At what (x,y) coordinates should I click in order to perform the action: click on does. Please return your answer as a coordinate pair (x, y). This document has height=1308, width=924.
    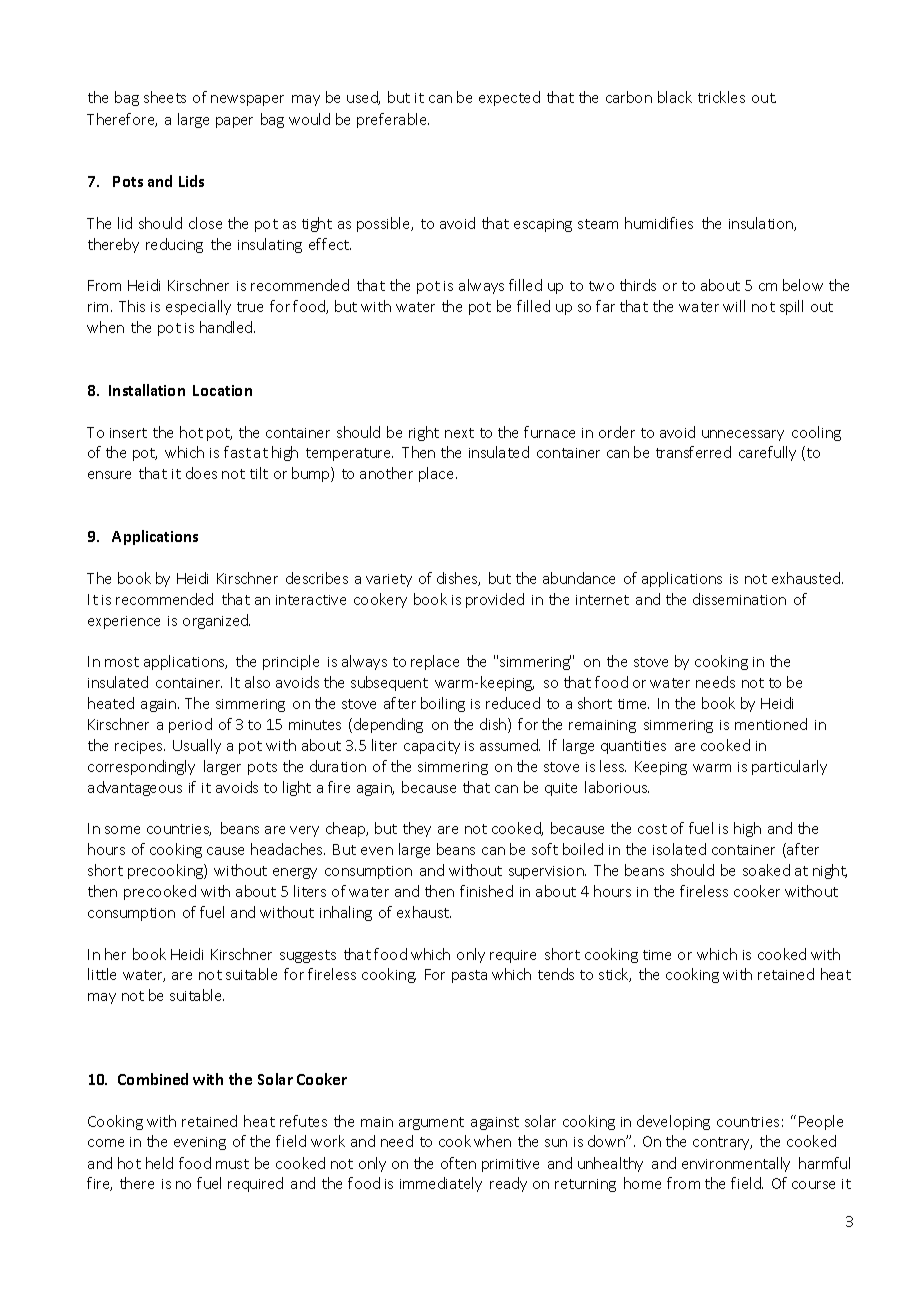
    Looking at the image, I should click on (201, 473).
